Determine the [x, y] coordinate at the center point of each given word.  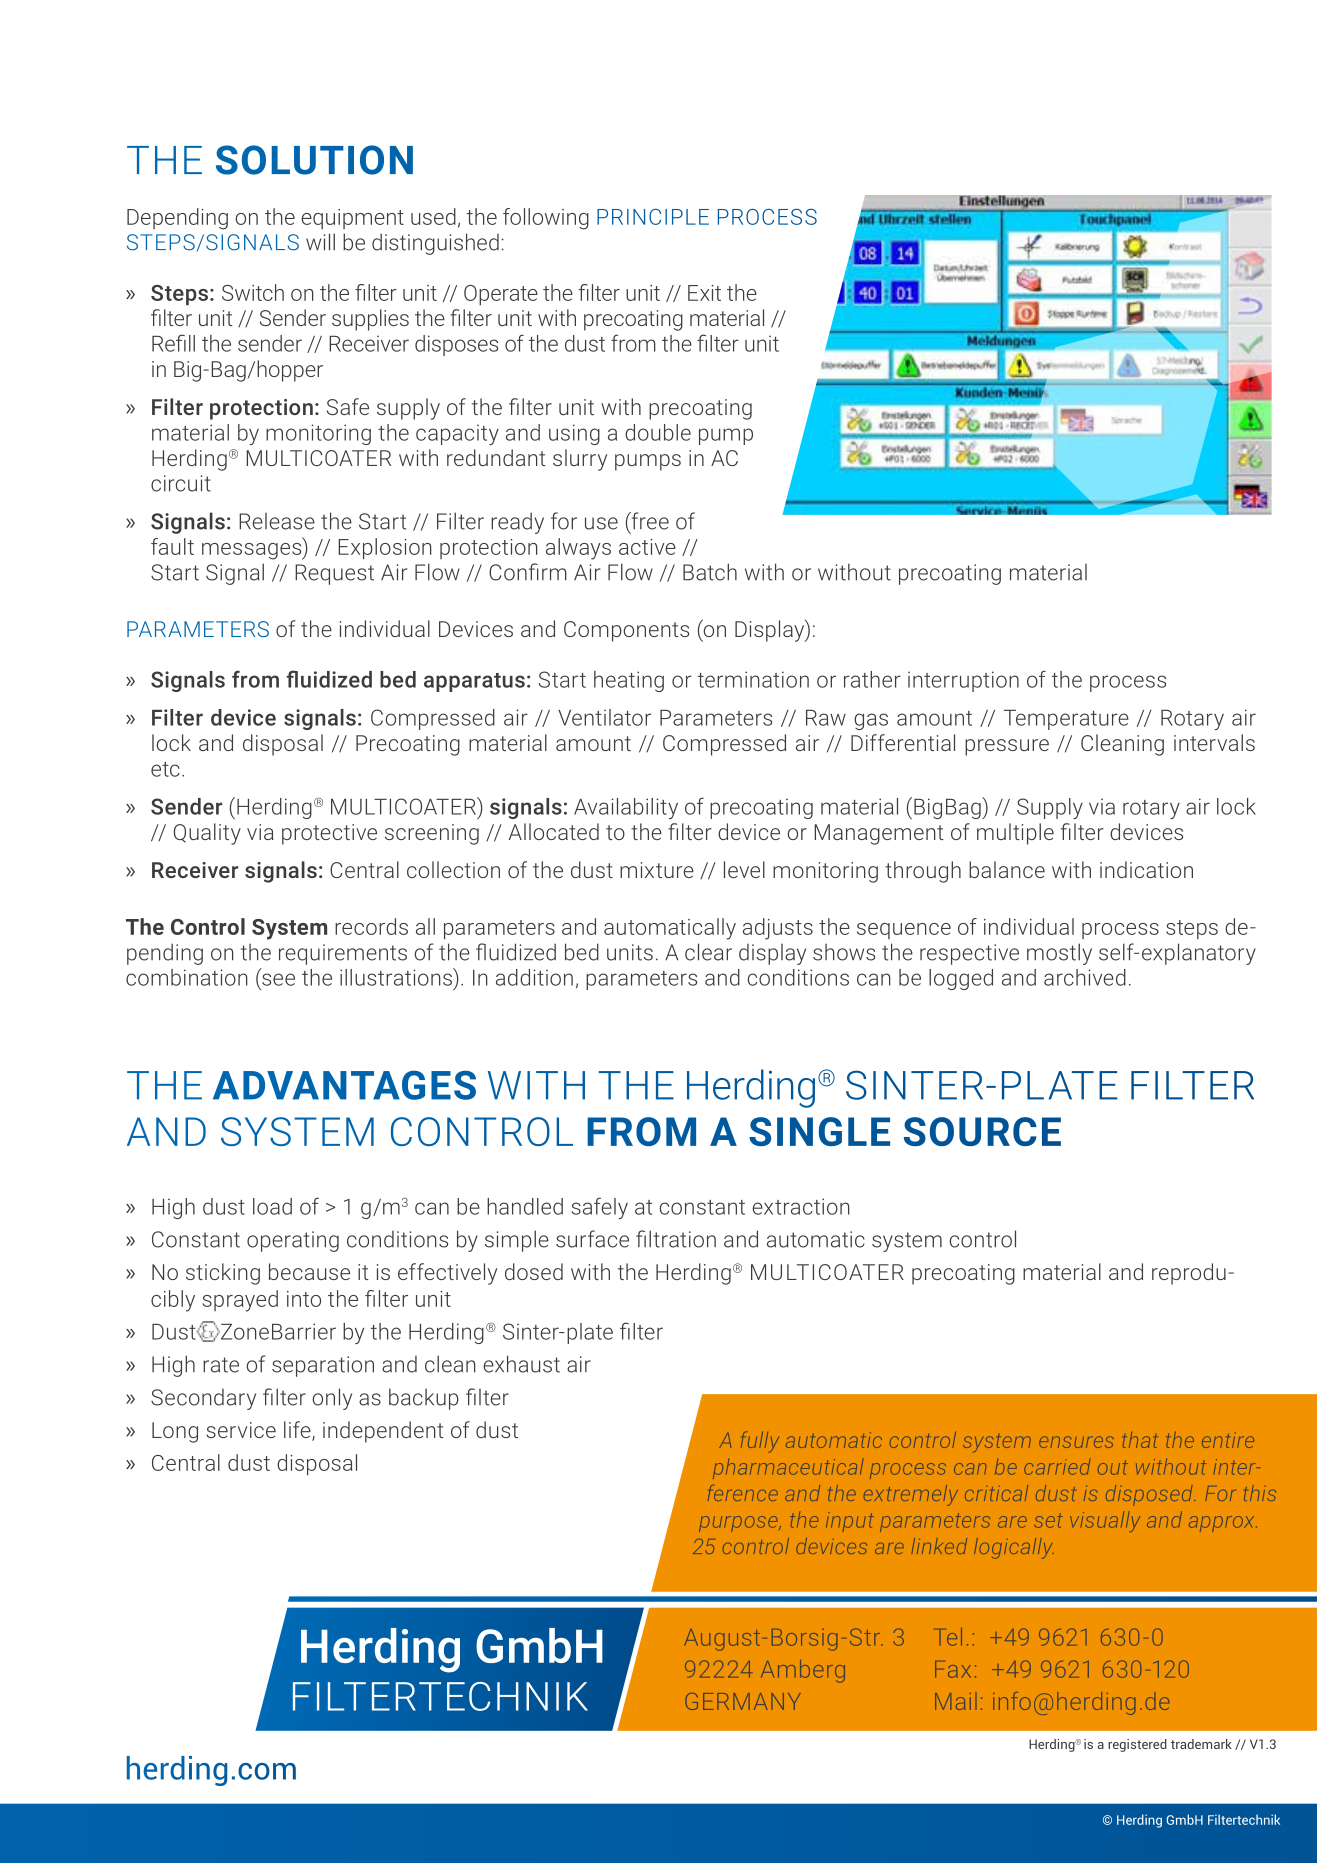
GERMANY [743, 1701]
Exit [704, 293]
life [298, 1431]
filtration [676, 1239]
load [272, 1206]
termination [753, 679]
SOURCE [982, 1131]
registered [1137, 1745]
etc [165, 769]
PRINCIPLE [653, 217]
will [320, 242]
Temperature [1066, 720]
